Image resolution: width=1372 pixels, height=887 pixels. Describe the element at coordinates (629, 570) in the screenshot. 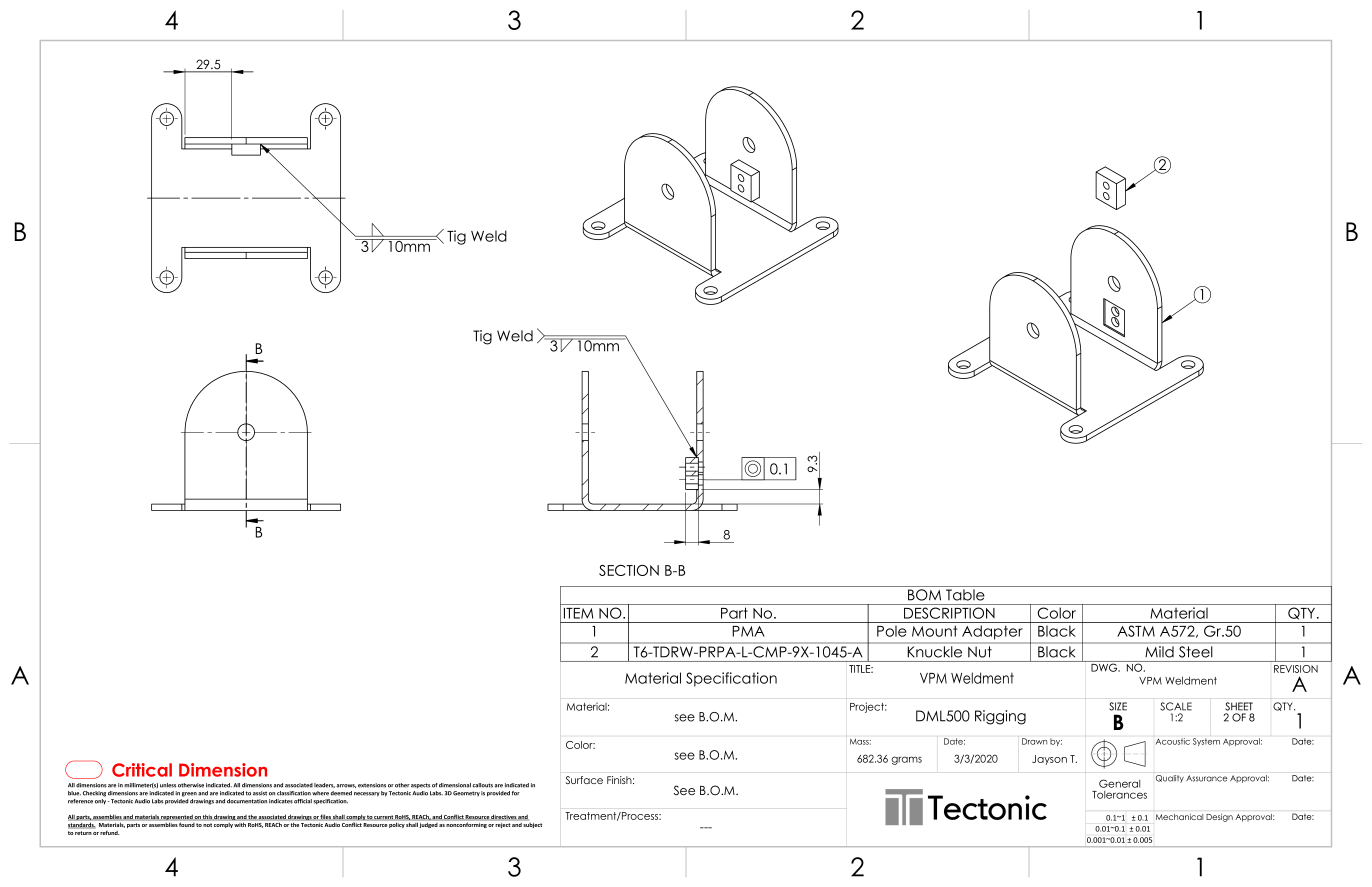

I see `SECTION` at that location.
